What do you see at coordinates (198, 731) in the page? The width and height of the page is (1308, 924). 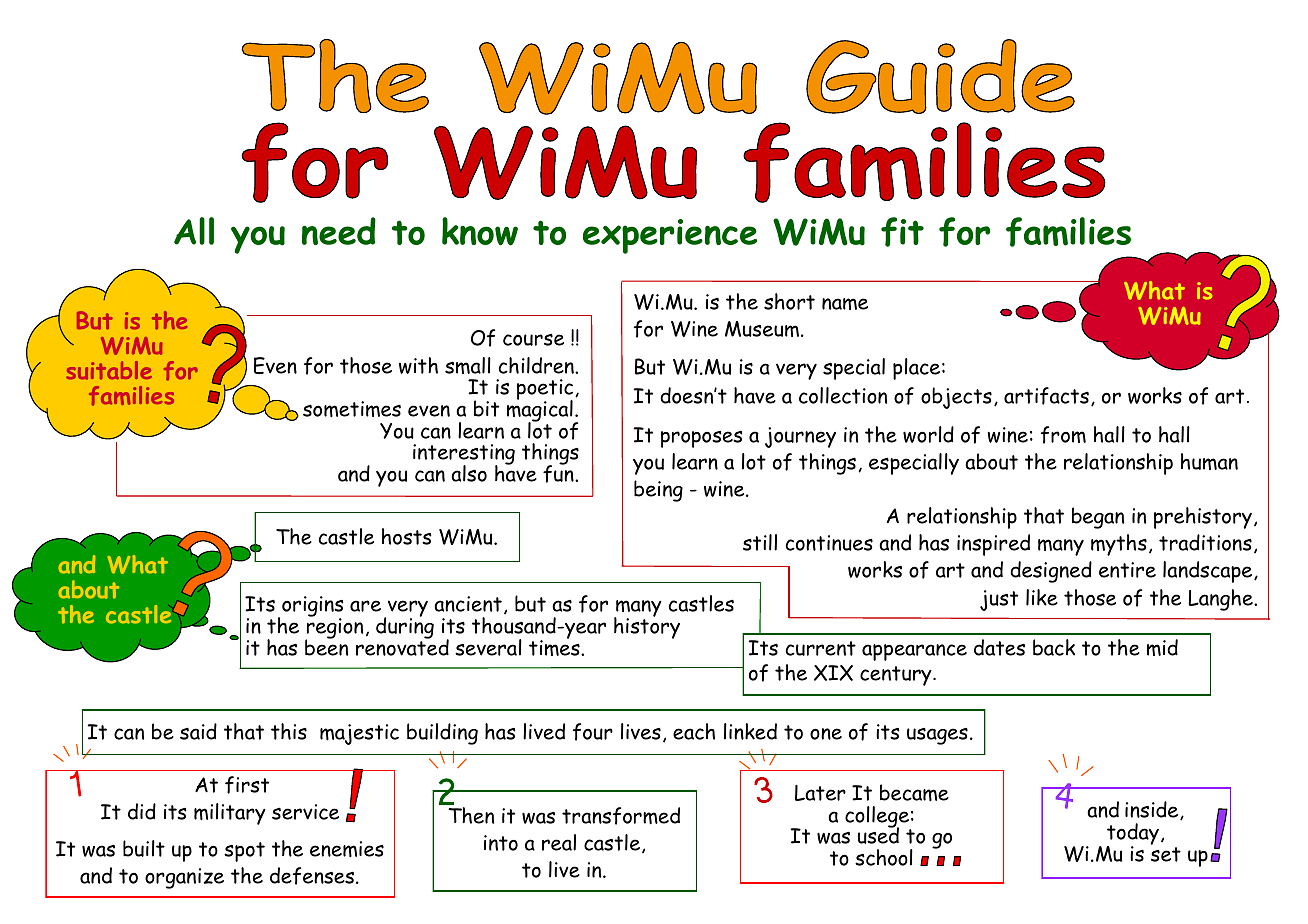 I see `said` at bounding box center [198, 731].
